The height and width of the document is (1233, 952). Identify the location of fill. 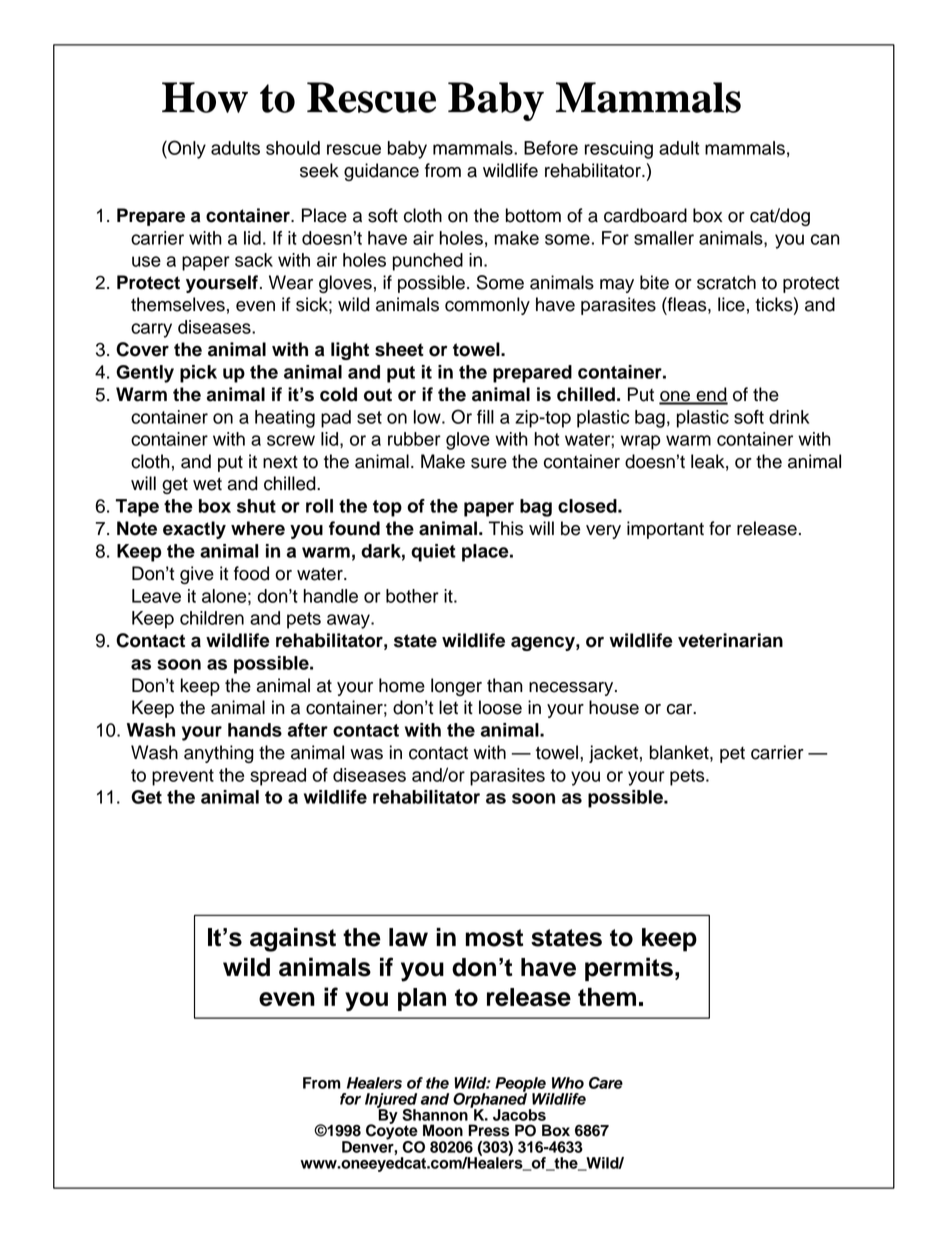
(485, 417).
